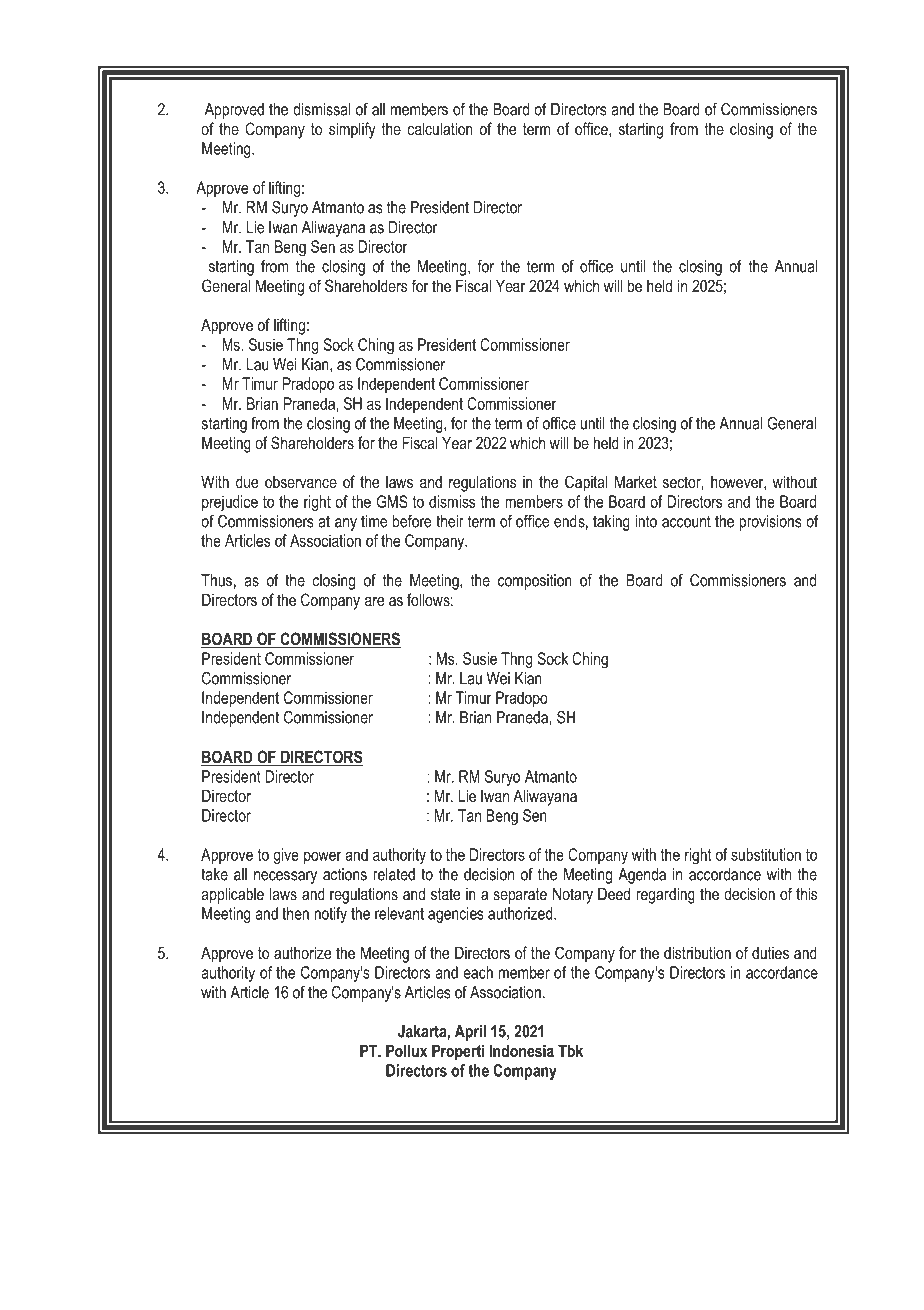  What do you see at coordinates (440, 128) in the screenshot?
I see `calculation` at bounding box center [440, 128].
